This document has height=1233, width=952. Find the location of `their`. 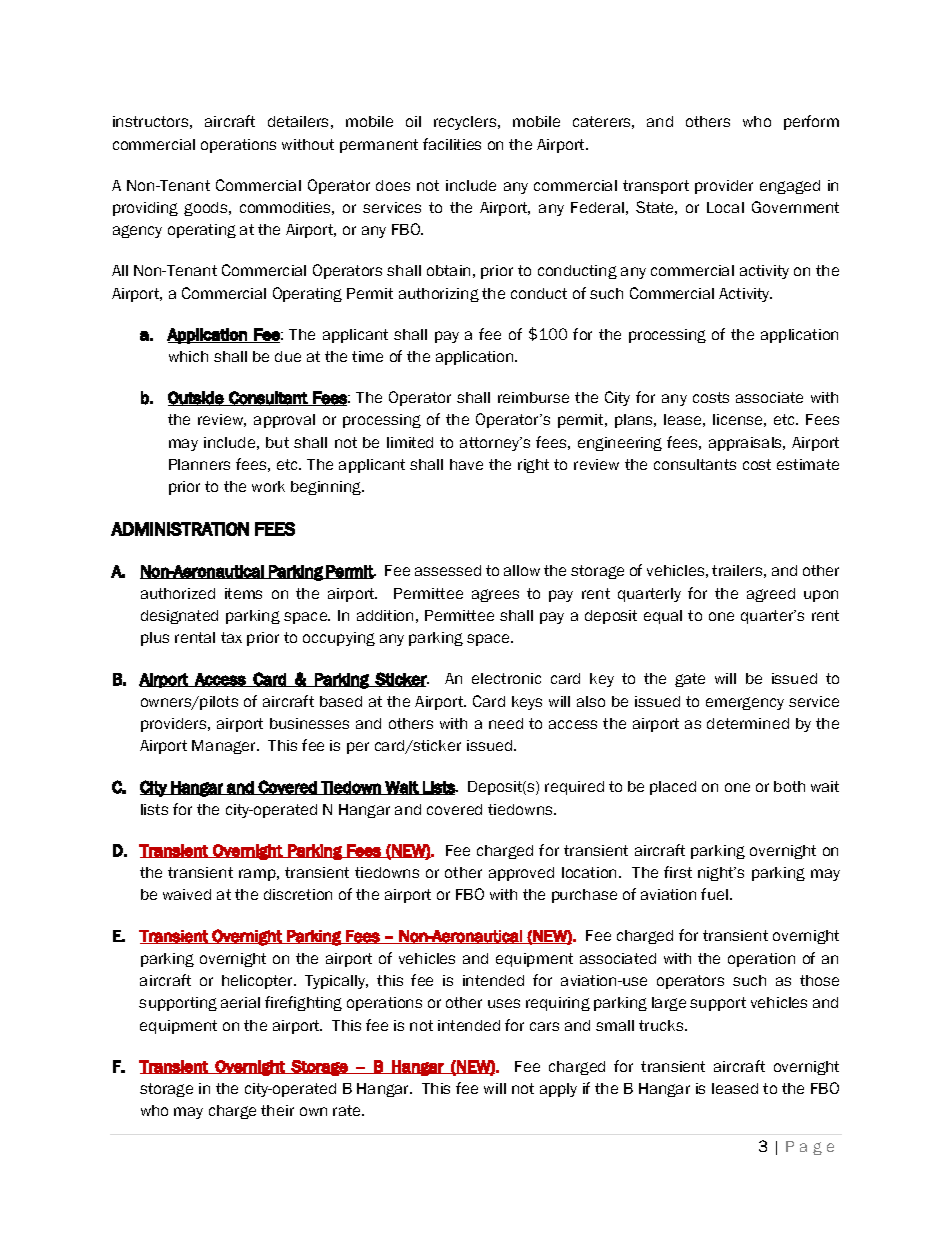

their is located at coordinates (277, 1110).
